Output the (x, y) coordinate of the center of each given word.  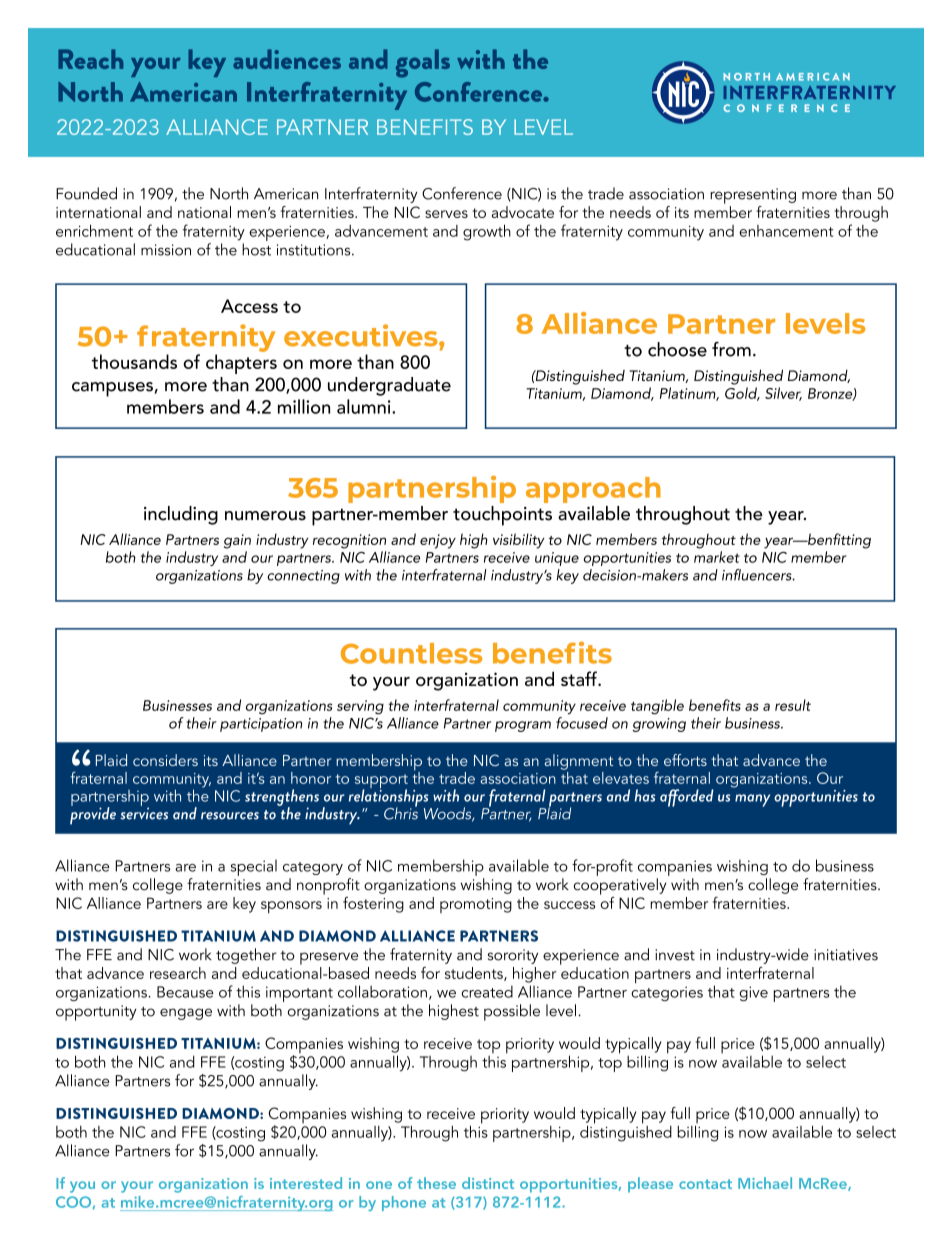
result (793, 705)
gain (237, 541)
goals (423, 63)
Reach (90, 59)
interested (306, 1183)
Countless (411, 653)
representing (753, 196)
